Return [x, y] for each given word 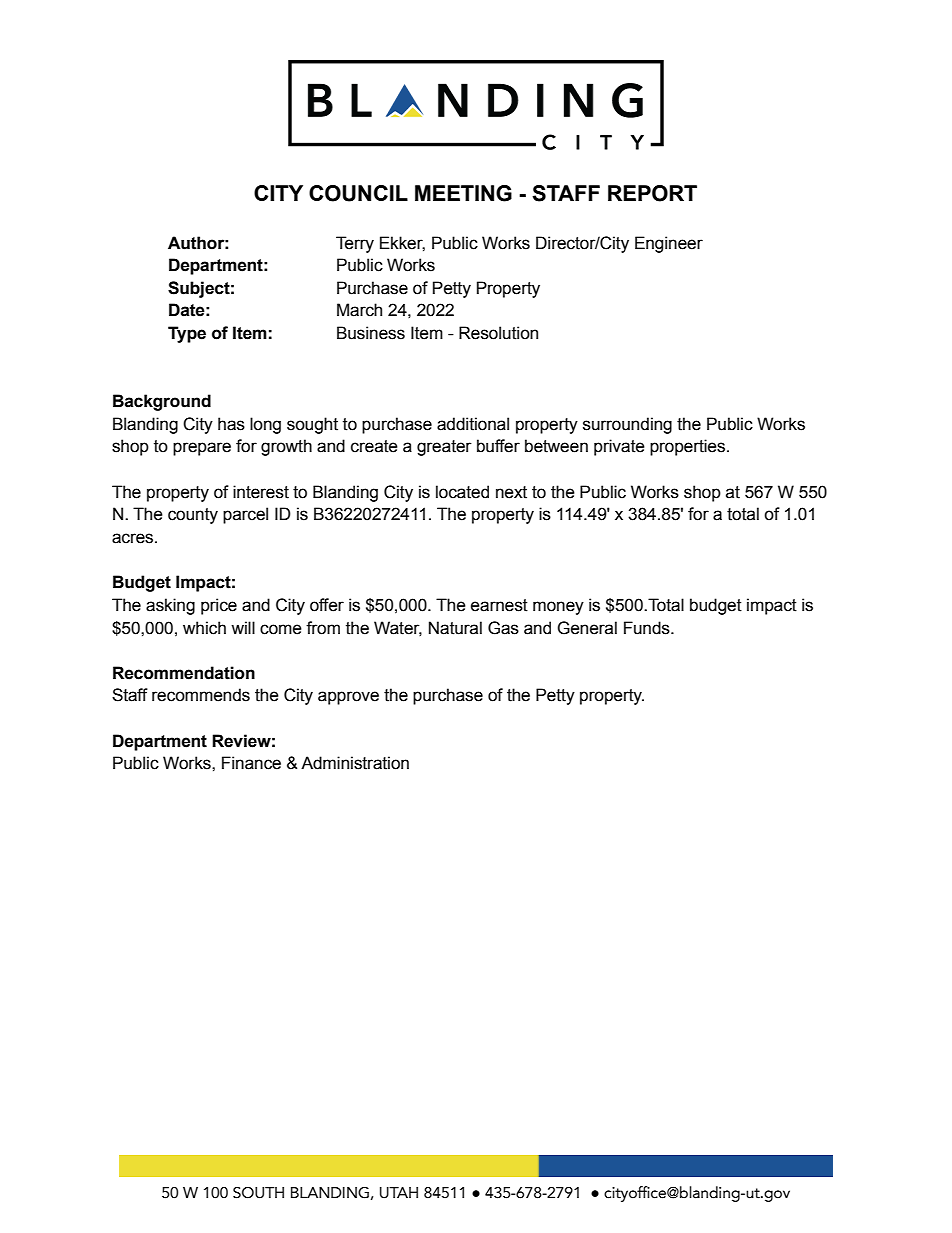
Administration [355, 763]
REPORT [652, 193]
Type [187, 334]
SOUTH [258, 1193]
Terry [355, 244]
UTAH [399, 1193]
